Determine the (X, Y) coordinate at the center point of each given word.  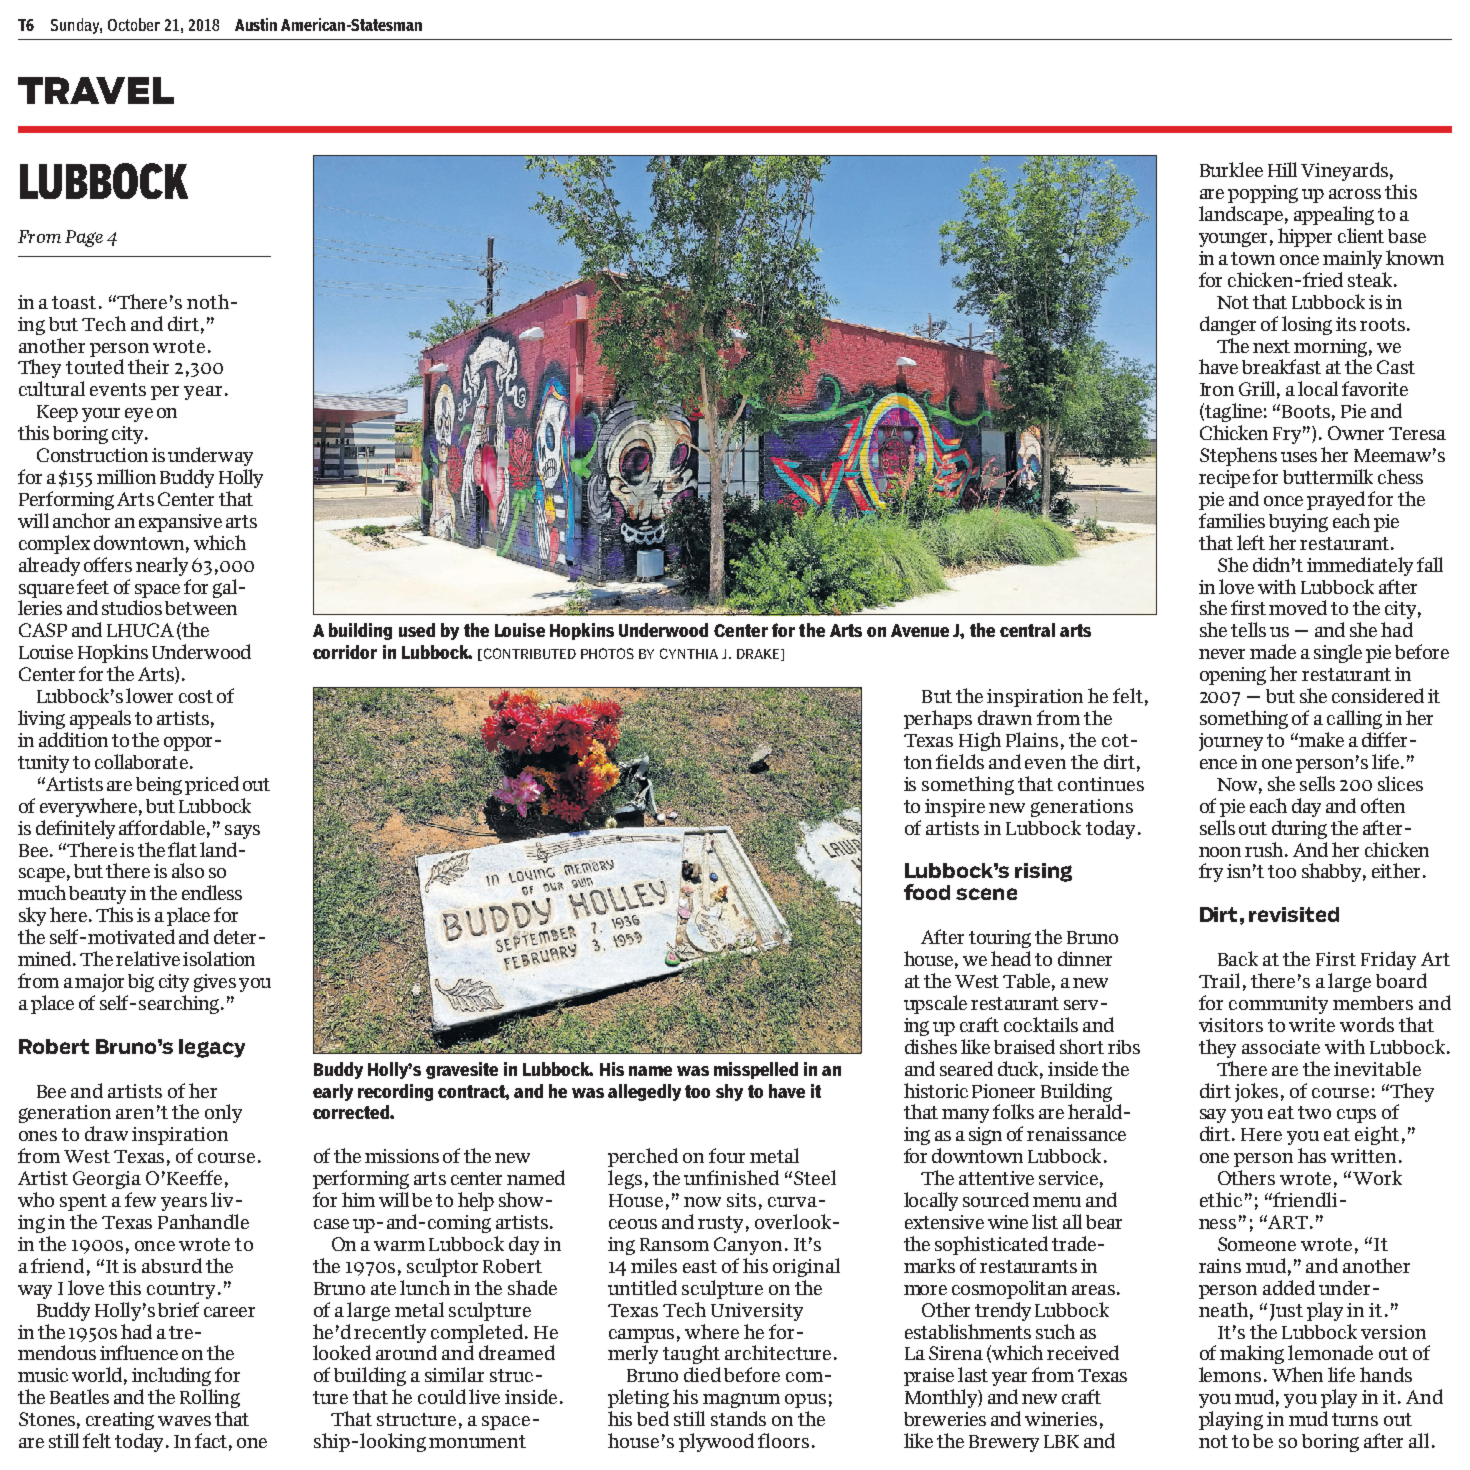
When (1297, 1374)
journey (1231, 742)
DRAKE (759, 655)
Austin (256, 24)
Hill (1282, 169)
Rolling (210, 1398)
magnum (741, 1400)
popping (1263, 194)
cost (196, 696)
